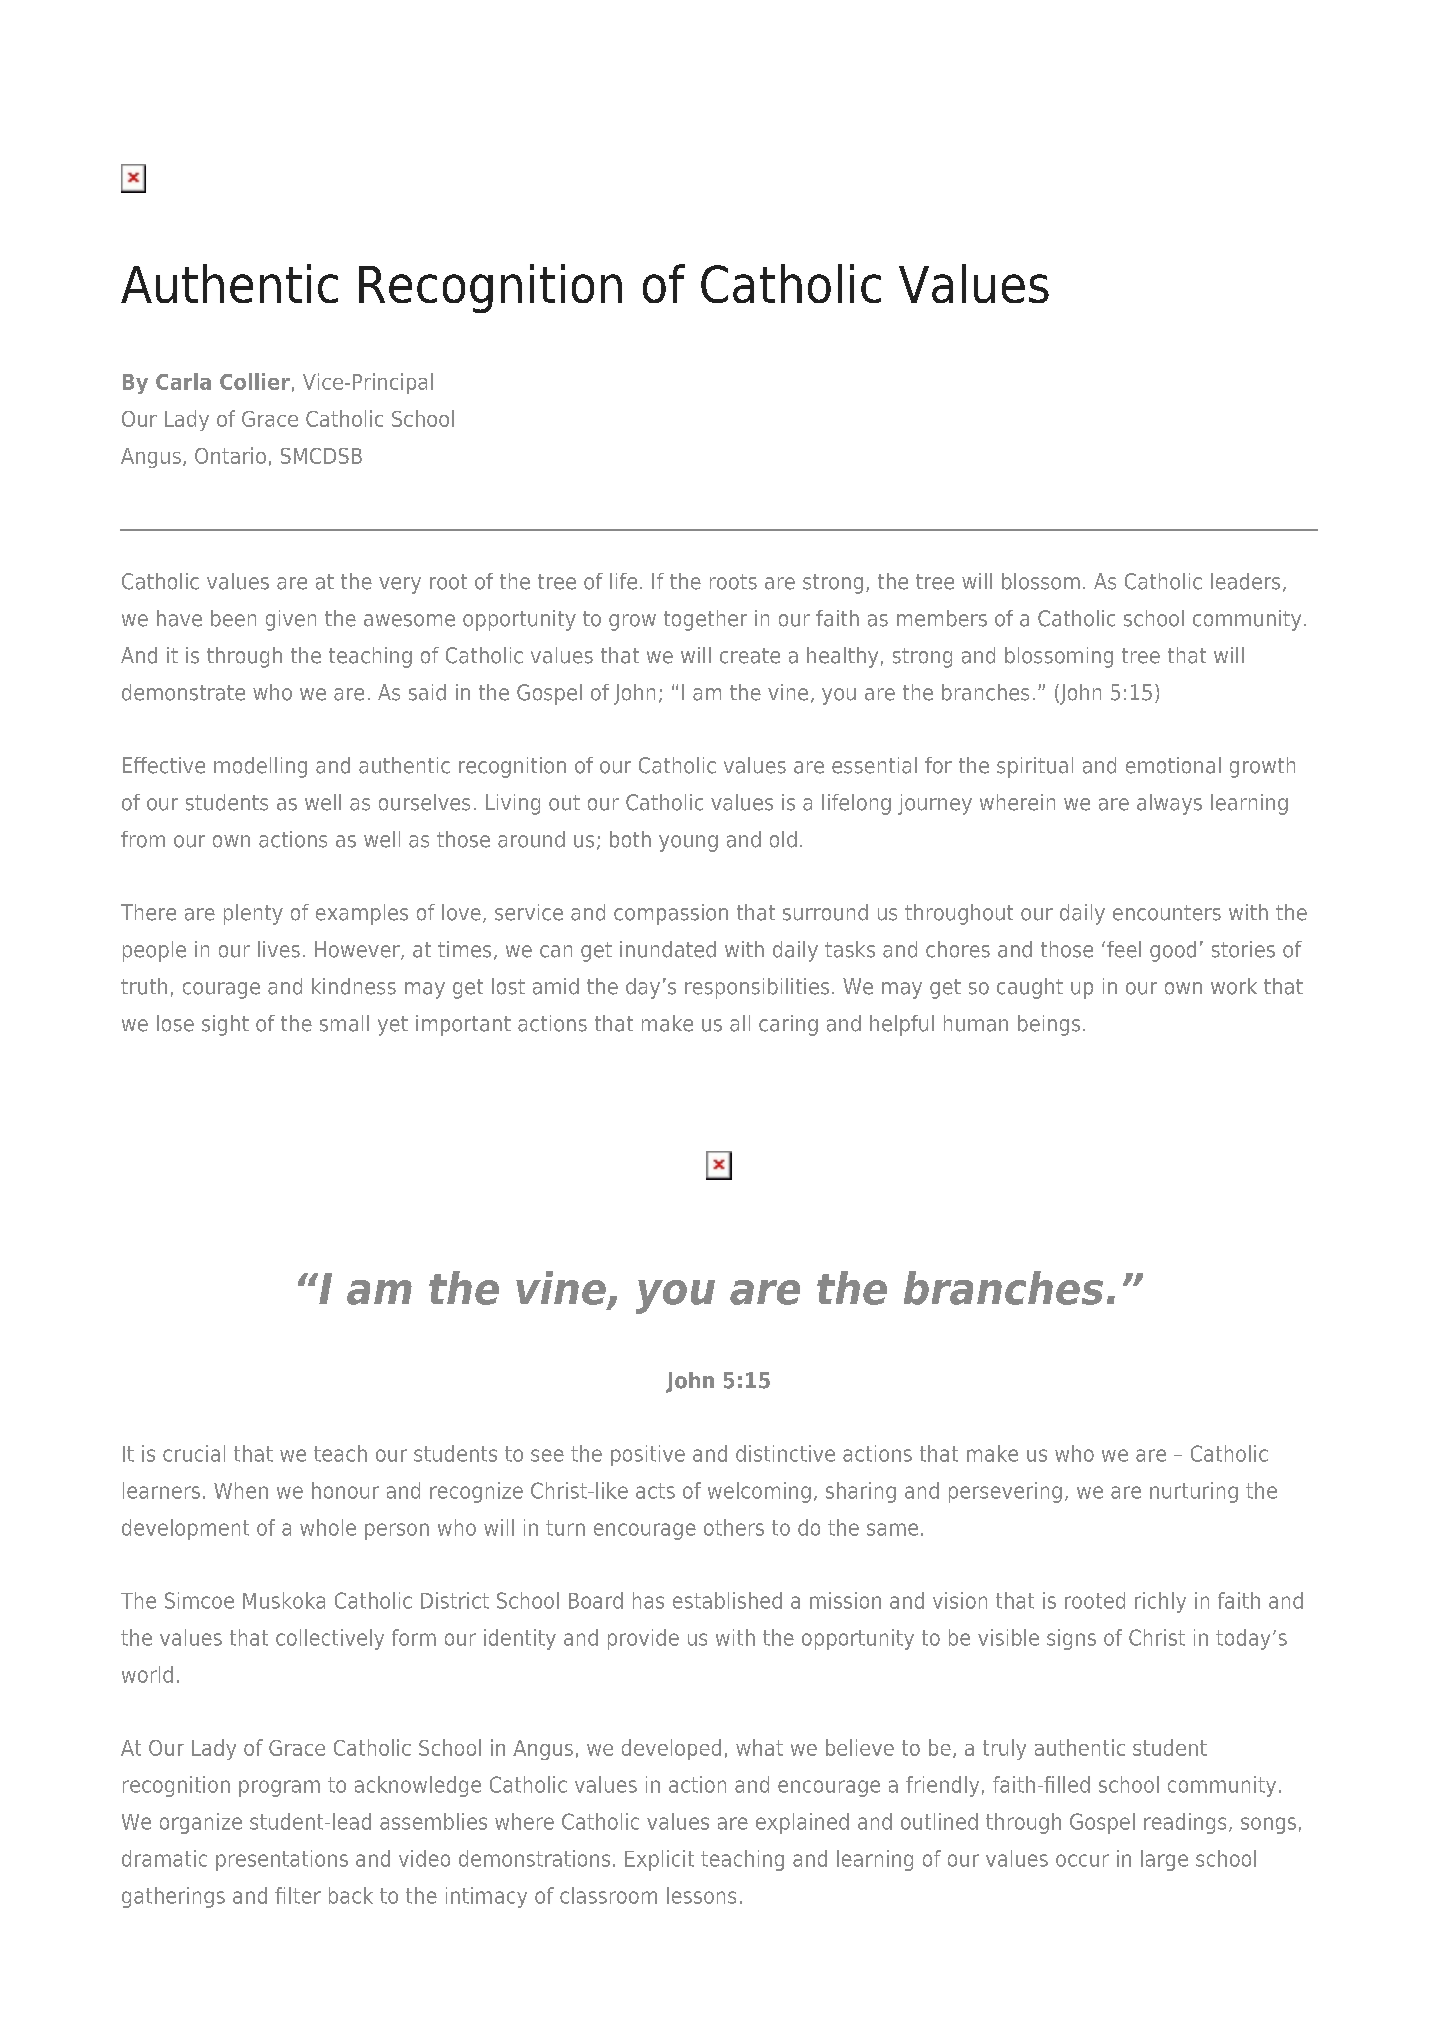 The image size is (1438, 2033). I want to click on acts, so click(655, 1491).
